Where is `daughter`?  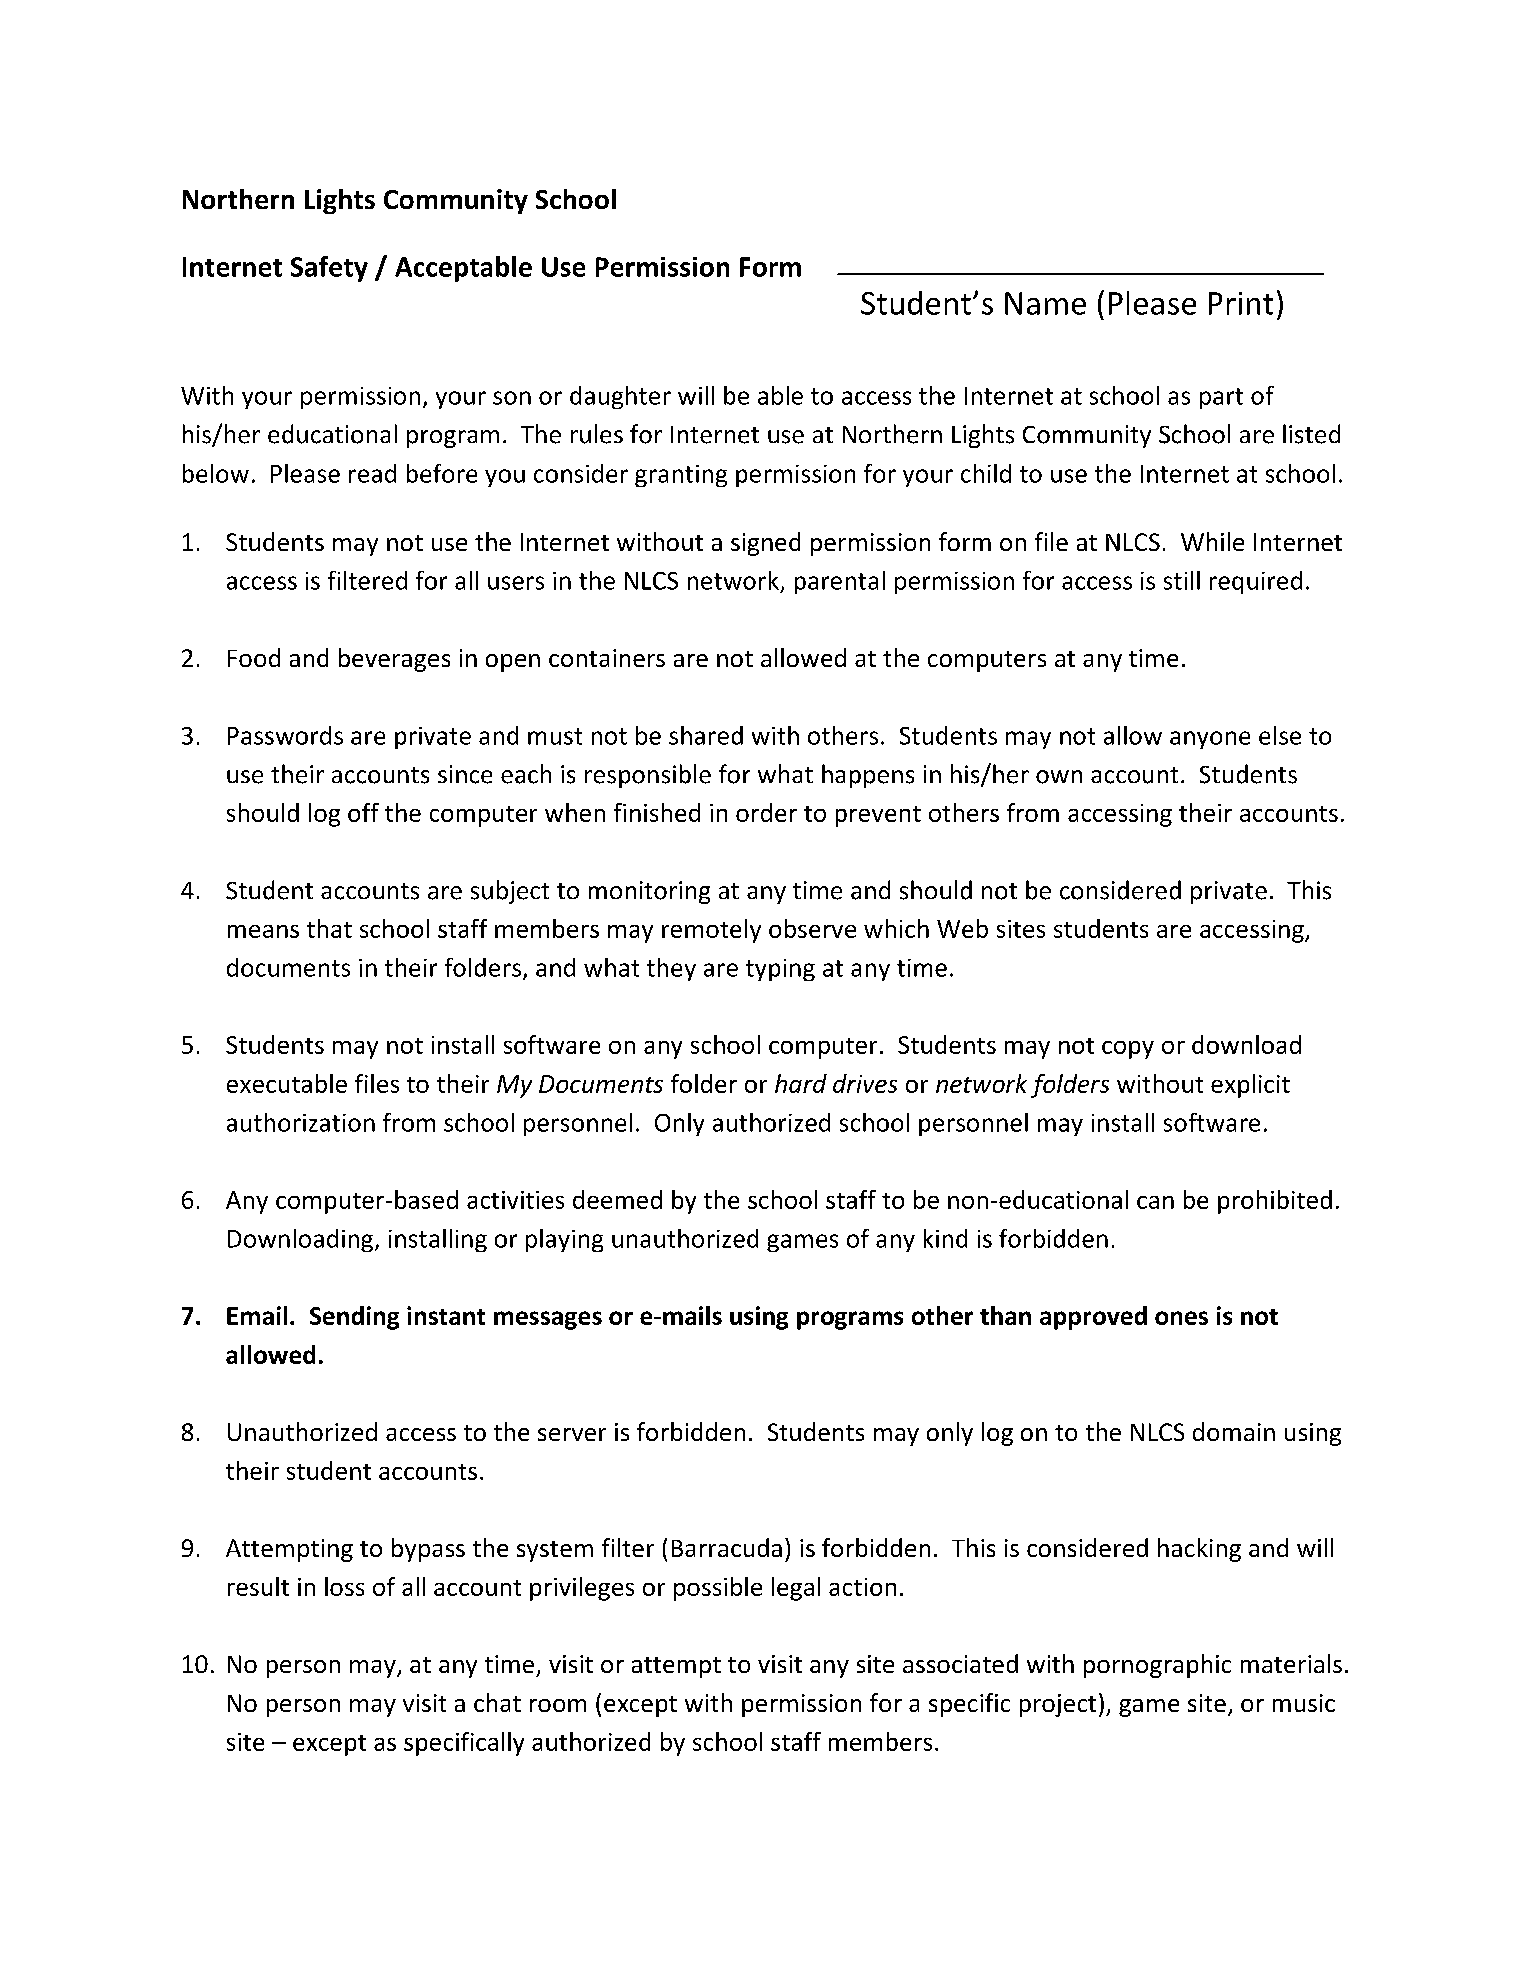 daughter is located at coordinates (620, 397).
